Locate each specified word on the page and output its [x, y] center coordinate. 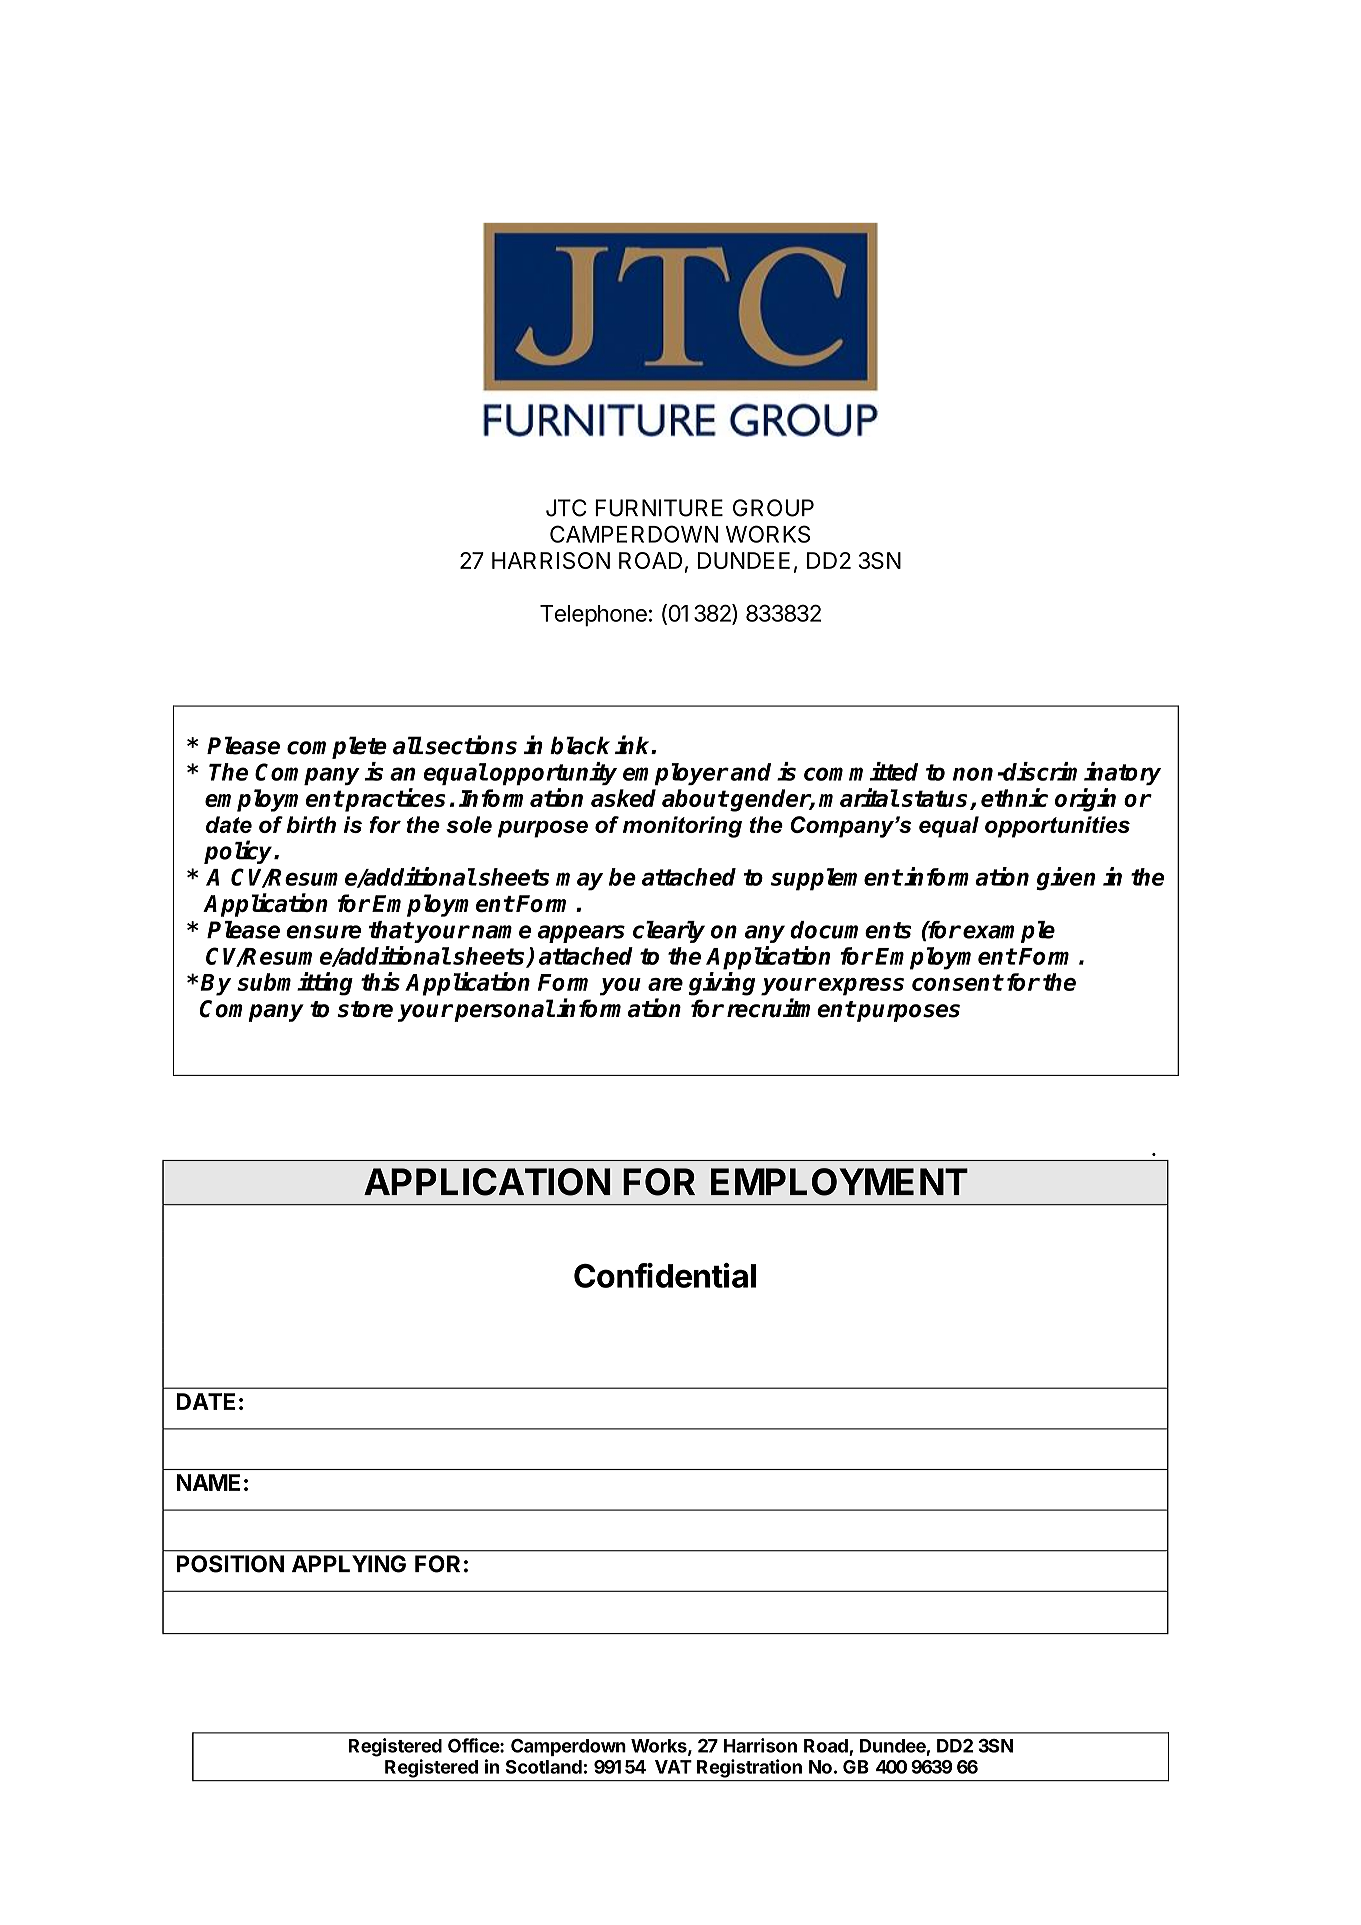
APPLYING [349, 1564]
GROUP [773, 508]
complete [337, 747]
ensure [323, 932]
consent [957, 982]
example [1009, 932]
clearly [669, 932]
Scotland [544, 1767]
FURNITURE [659, 508]
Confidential [665, 1275]
